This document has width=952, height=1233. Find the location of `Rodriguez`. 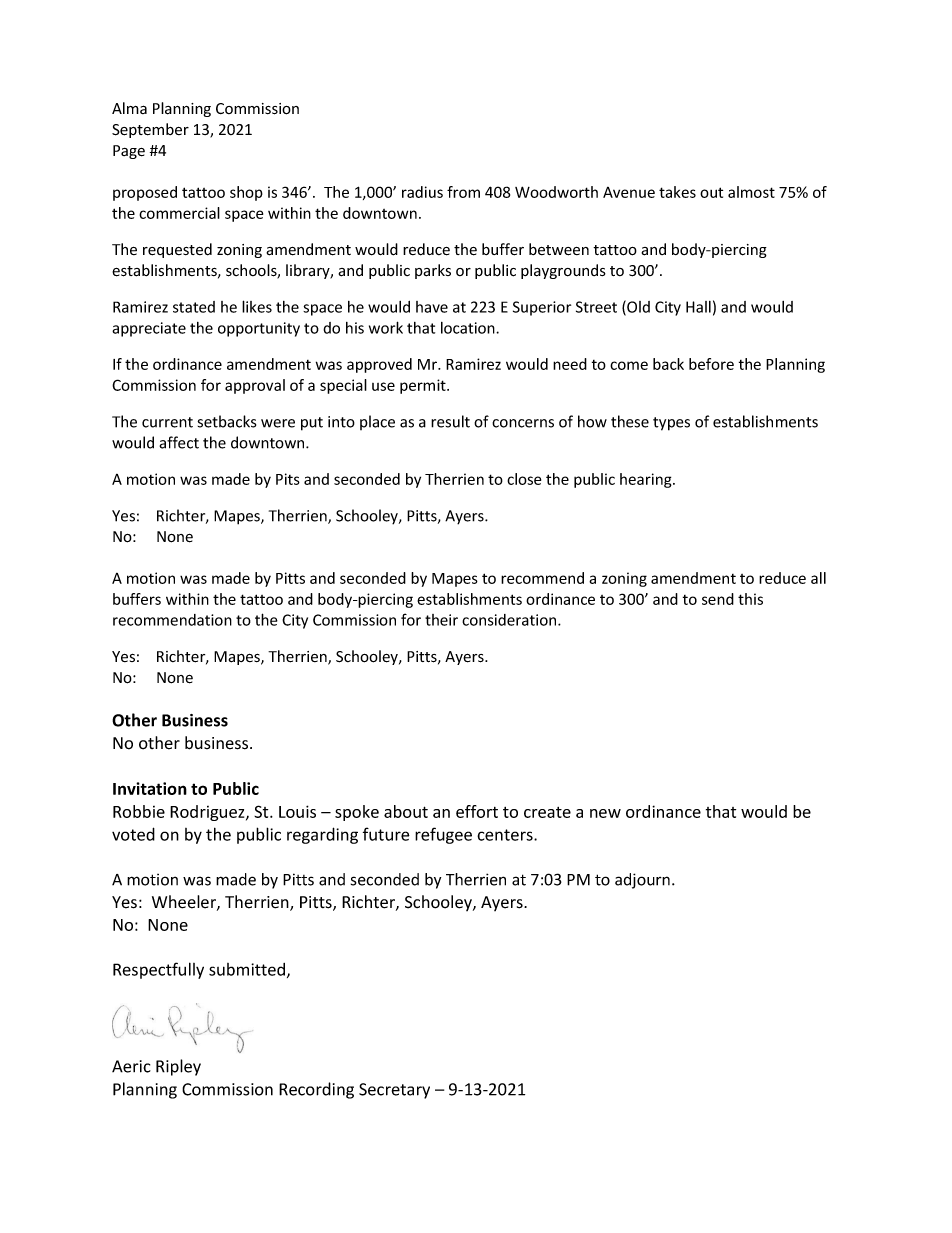

Rodriguez is located at coordinates (208, 813).
